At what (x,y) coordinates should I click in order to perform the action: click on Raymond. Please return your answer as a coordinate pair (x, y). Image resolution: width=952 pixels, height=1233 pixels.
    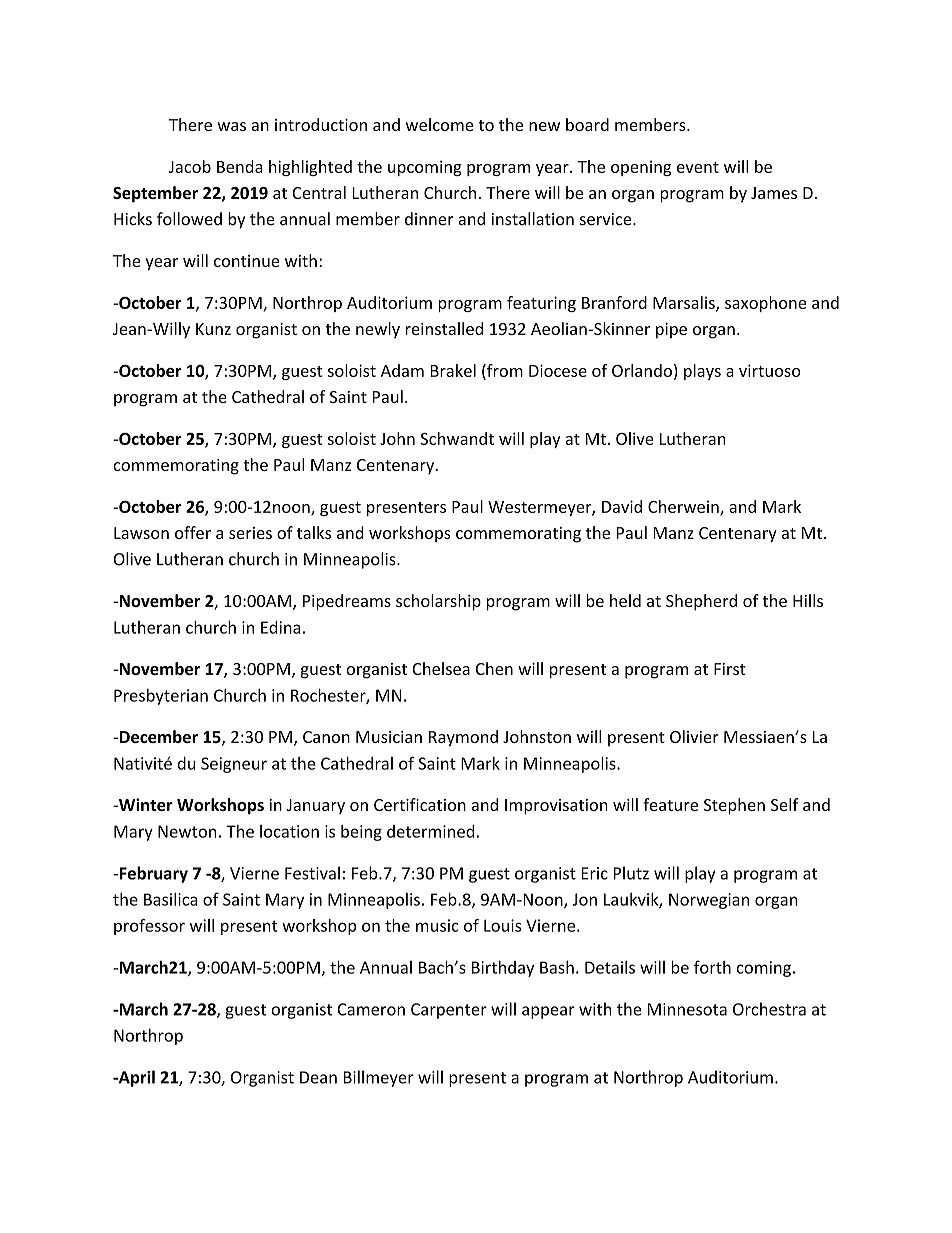
    Looking at the image, I should click on (463, 738).
